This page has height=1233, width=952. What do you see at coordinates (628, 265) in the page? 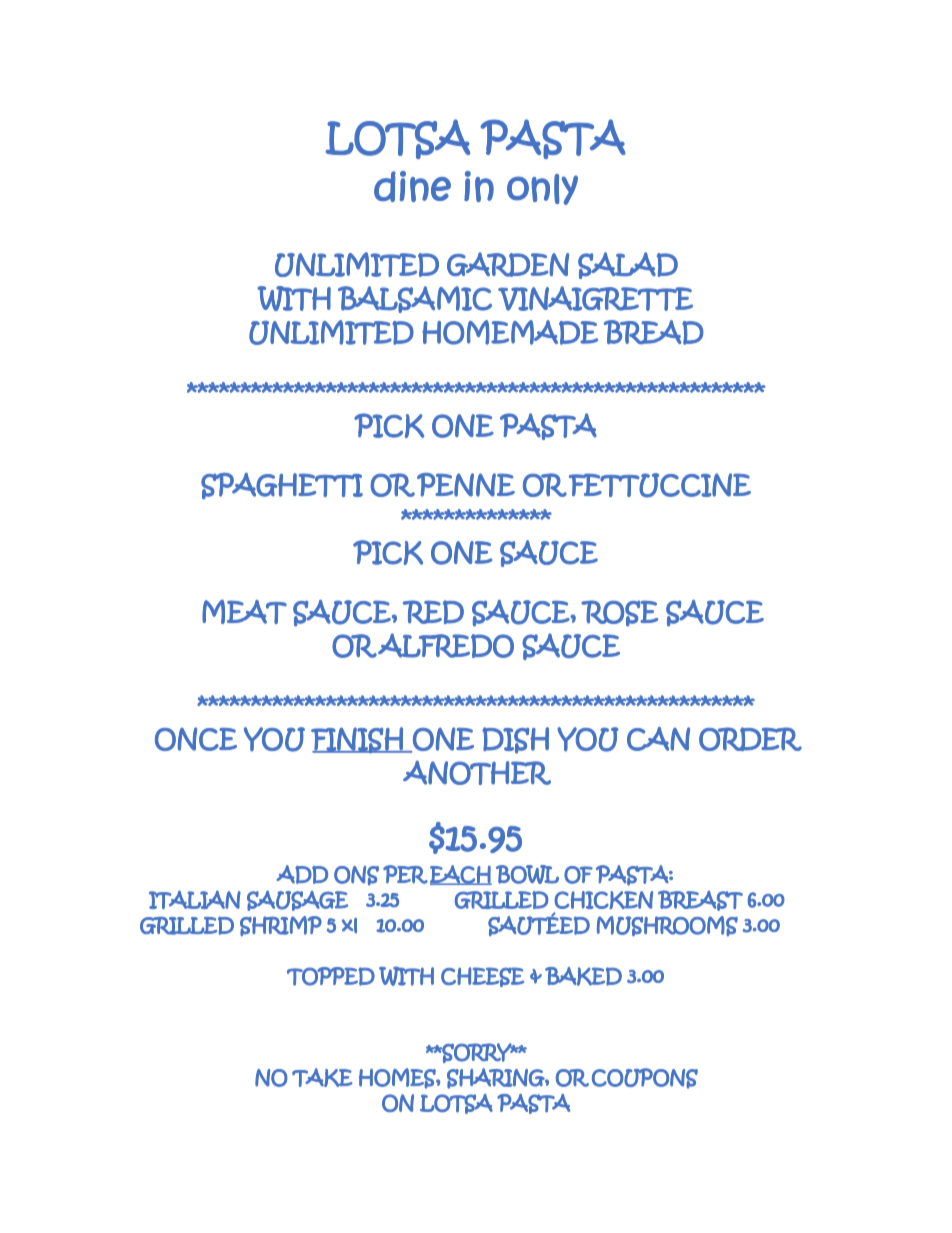
I see `SALAD` at bounding box center [628, 265].
